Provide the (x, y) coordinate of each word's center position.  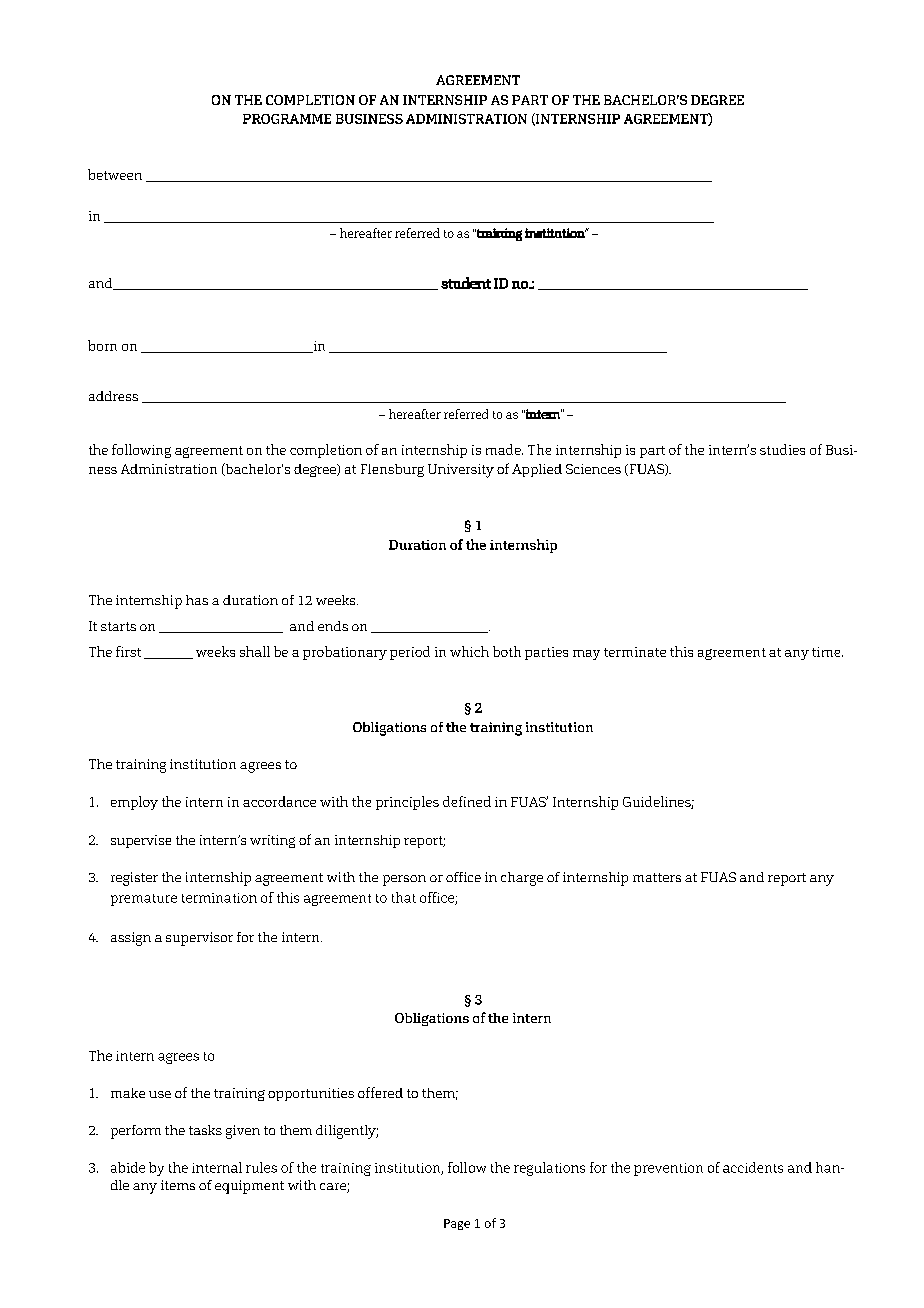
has (197, 600)
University (461, 471)
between (115, 174)
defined (467, 801)
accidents (753, 1167)
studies (782, 449)
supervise (141, 841)
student (466, 283)
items (178, 1185)
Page (457, 1224)
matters (657, 877)
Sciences (593, 469)
